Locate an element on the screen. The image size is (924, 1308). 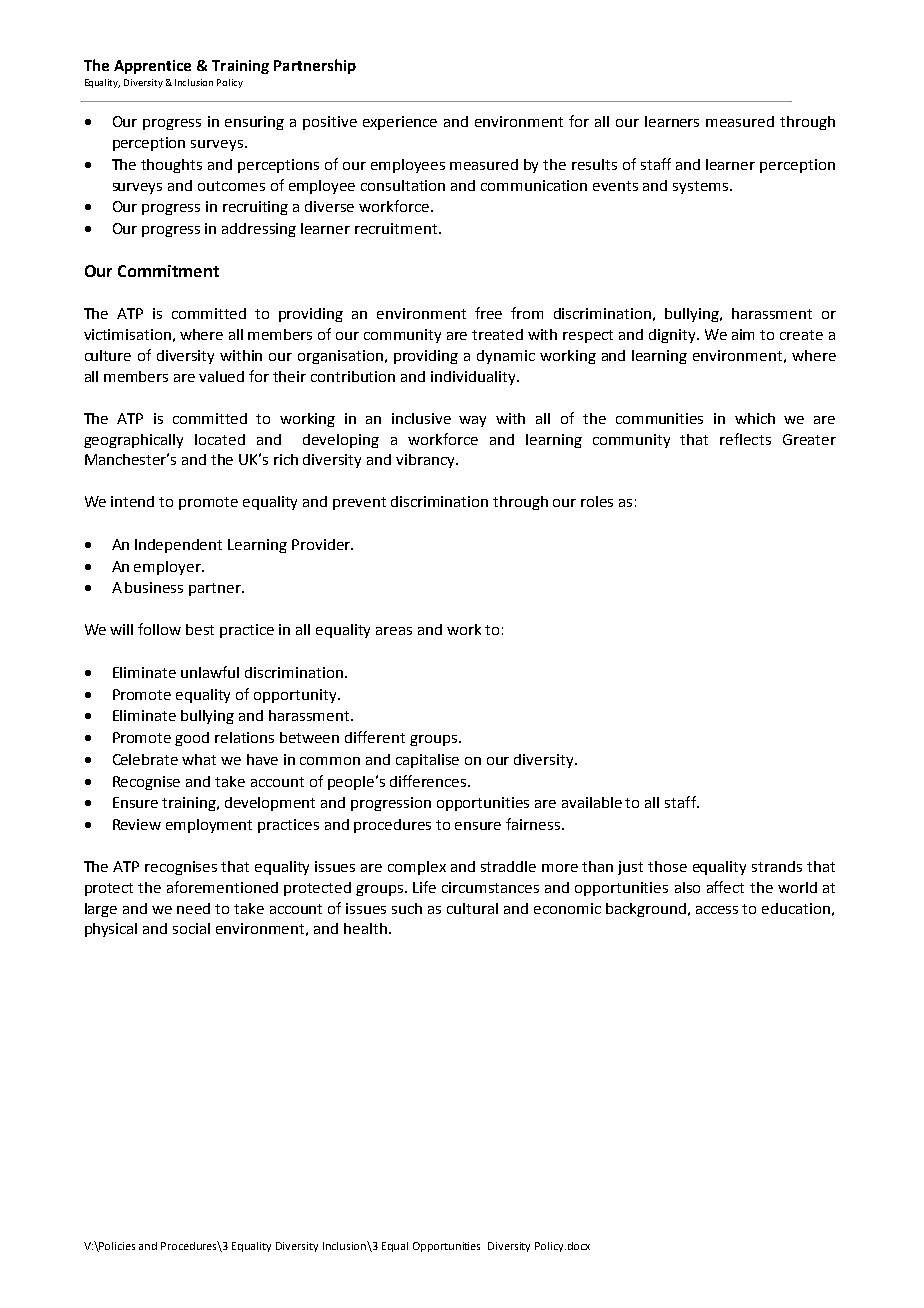
reflects is located at coordinates (745, 439).
